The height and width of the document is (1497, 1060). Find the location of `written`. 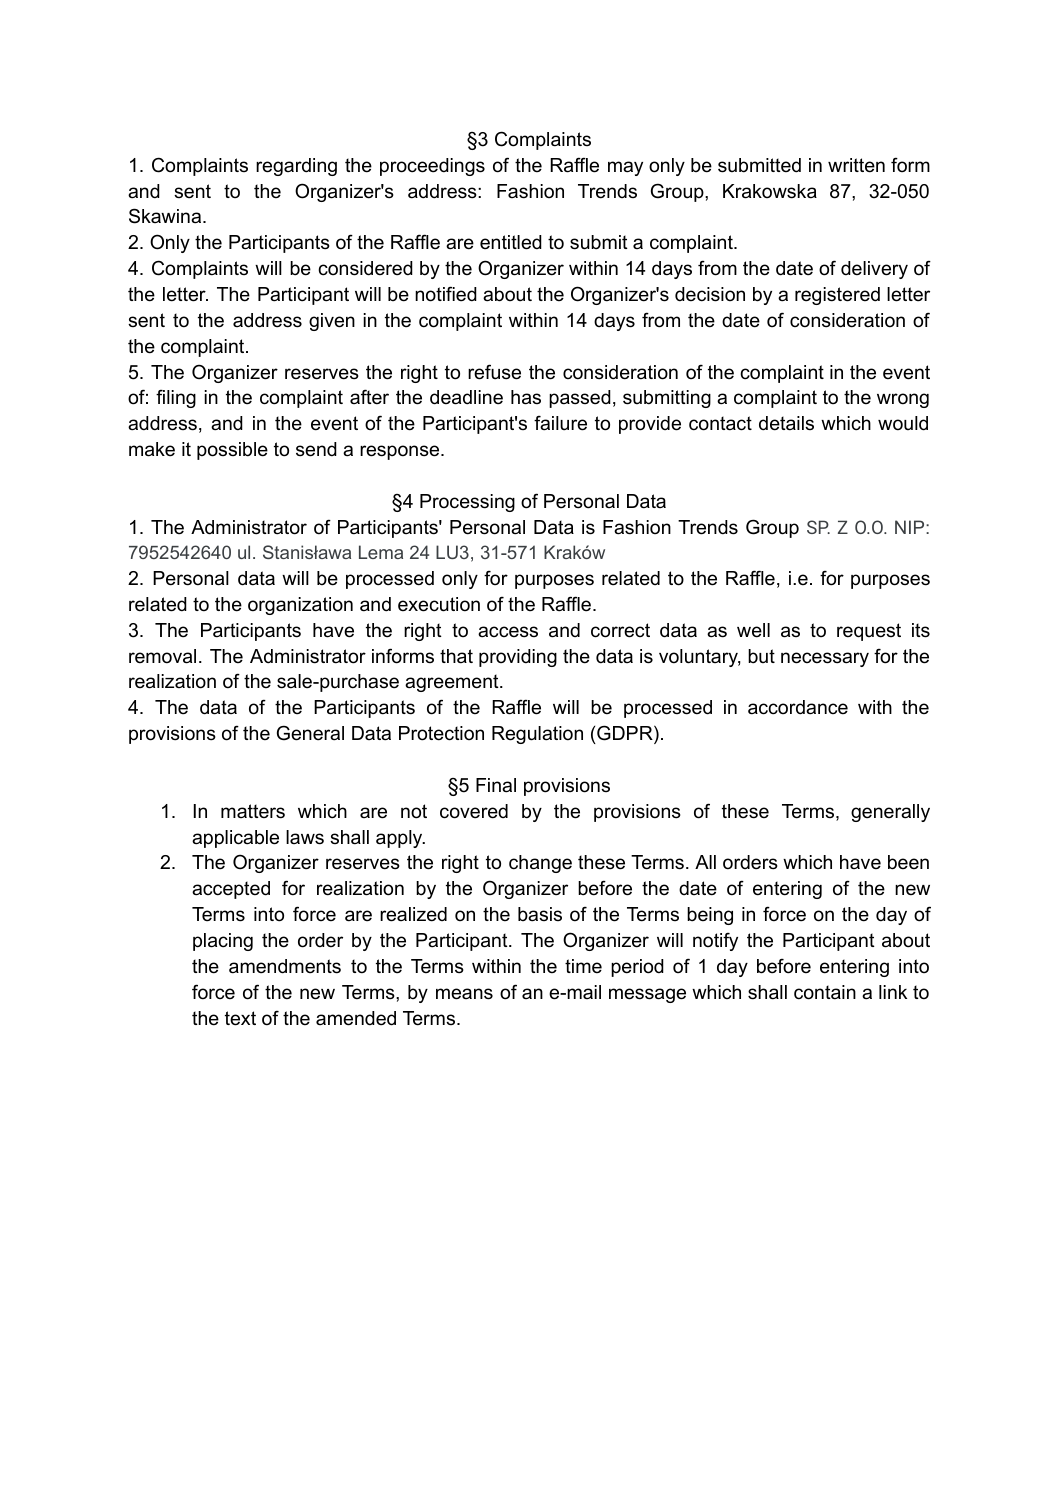

written is located at coordinates (856, 165).
